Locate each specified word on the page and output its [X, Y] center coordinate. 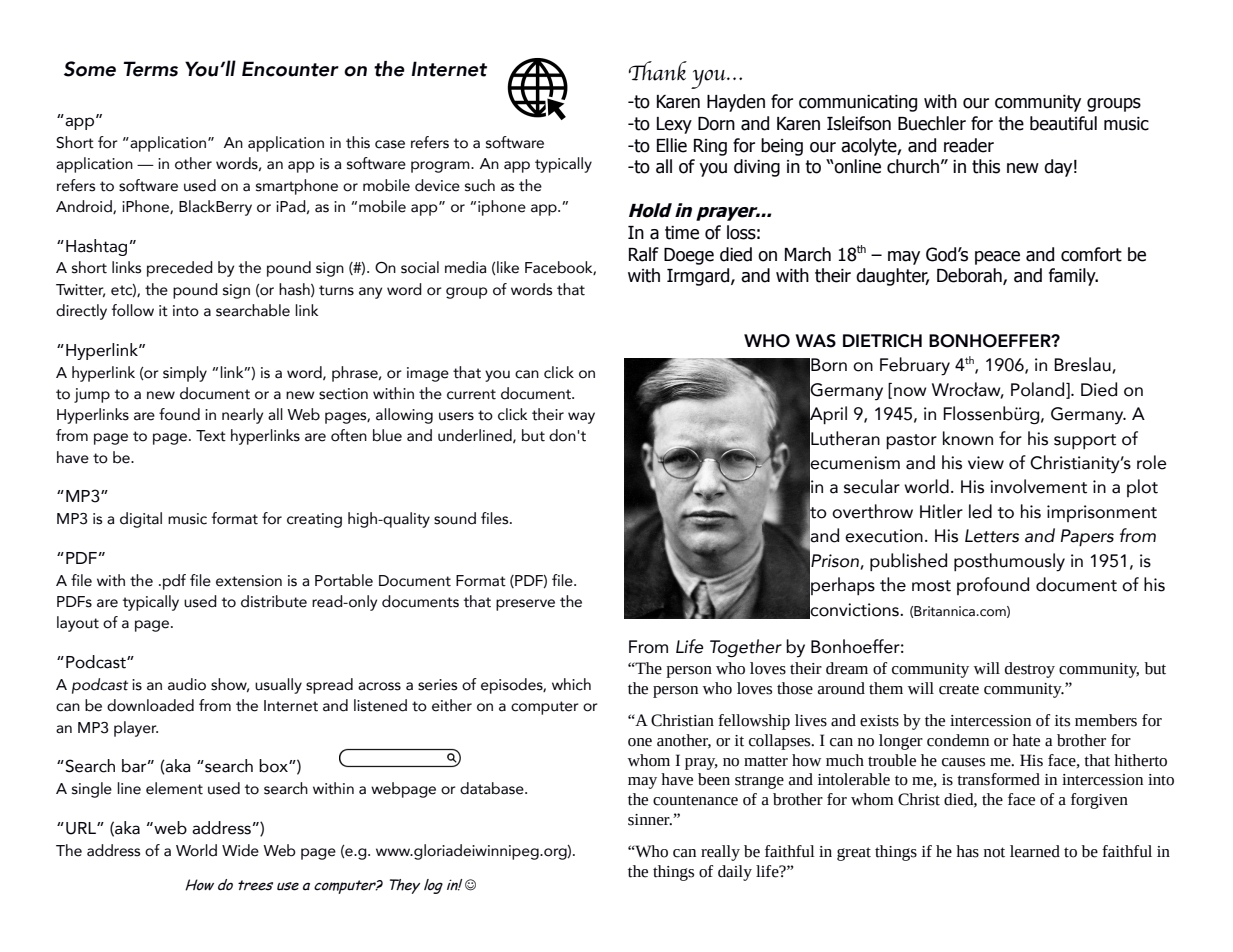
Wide [240, 850]
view [986, 463]
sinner [650, 820]
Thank [658, 71]
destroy [1030, 670]
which [571, 684]
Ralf [644, 254]
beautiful [1063, 123]
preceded [180, 269]
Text [211, 436]
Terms [150, 69]
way [581, 418]
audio [187, 684]
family [1073, 277]
